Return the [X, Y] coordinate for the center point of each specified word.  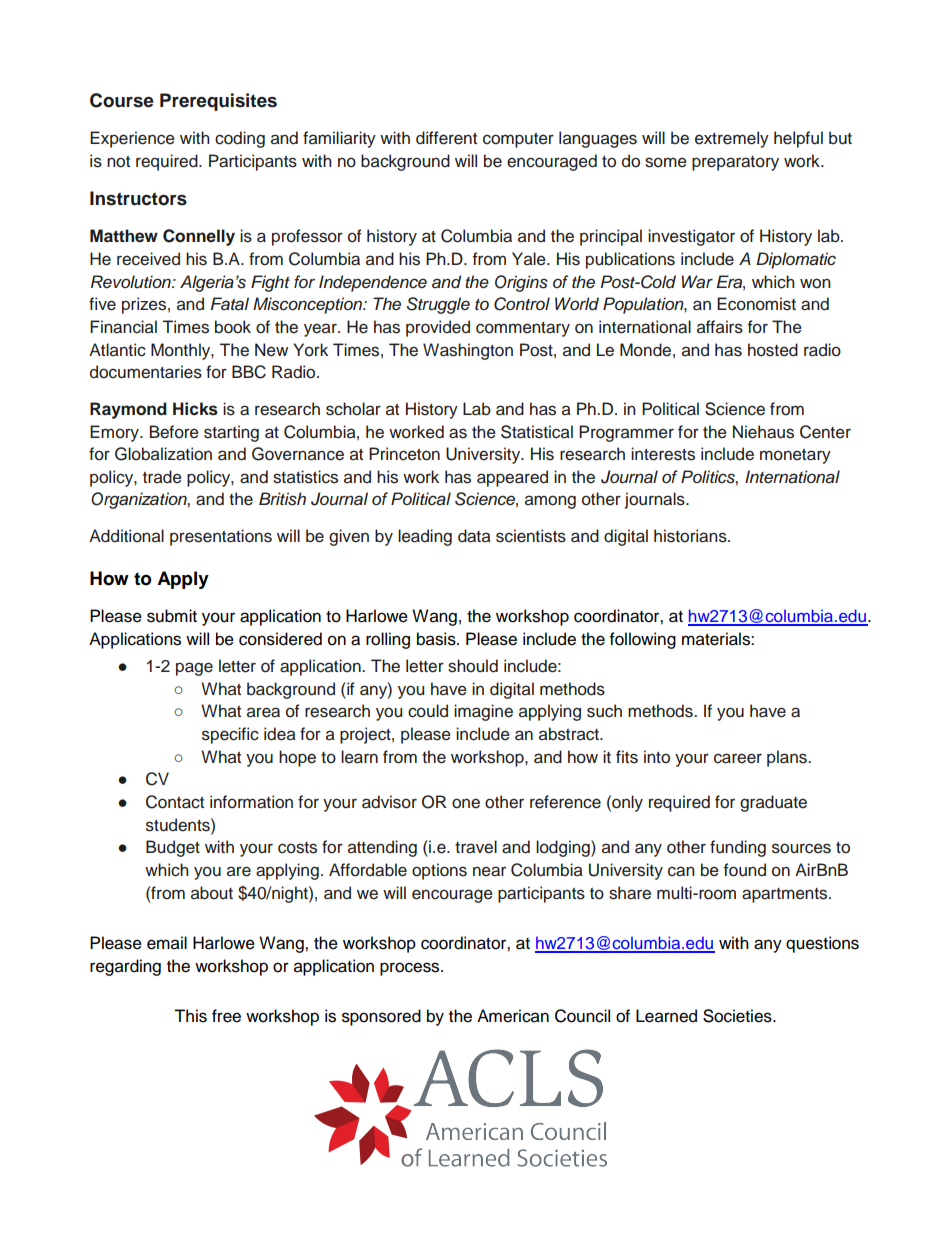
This [190, 1016]
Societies [738, 1016]
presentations [221, 537]
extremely [732, 139]
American [513, 1016]
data [474, 536]
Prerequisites [218, 102]
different [446, 138]
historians [691, 536]
